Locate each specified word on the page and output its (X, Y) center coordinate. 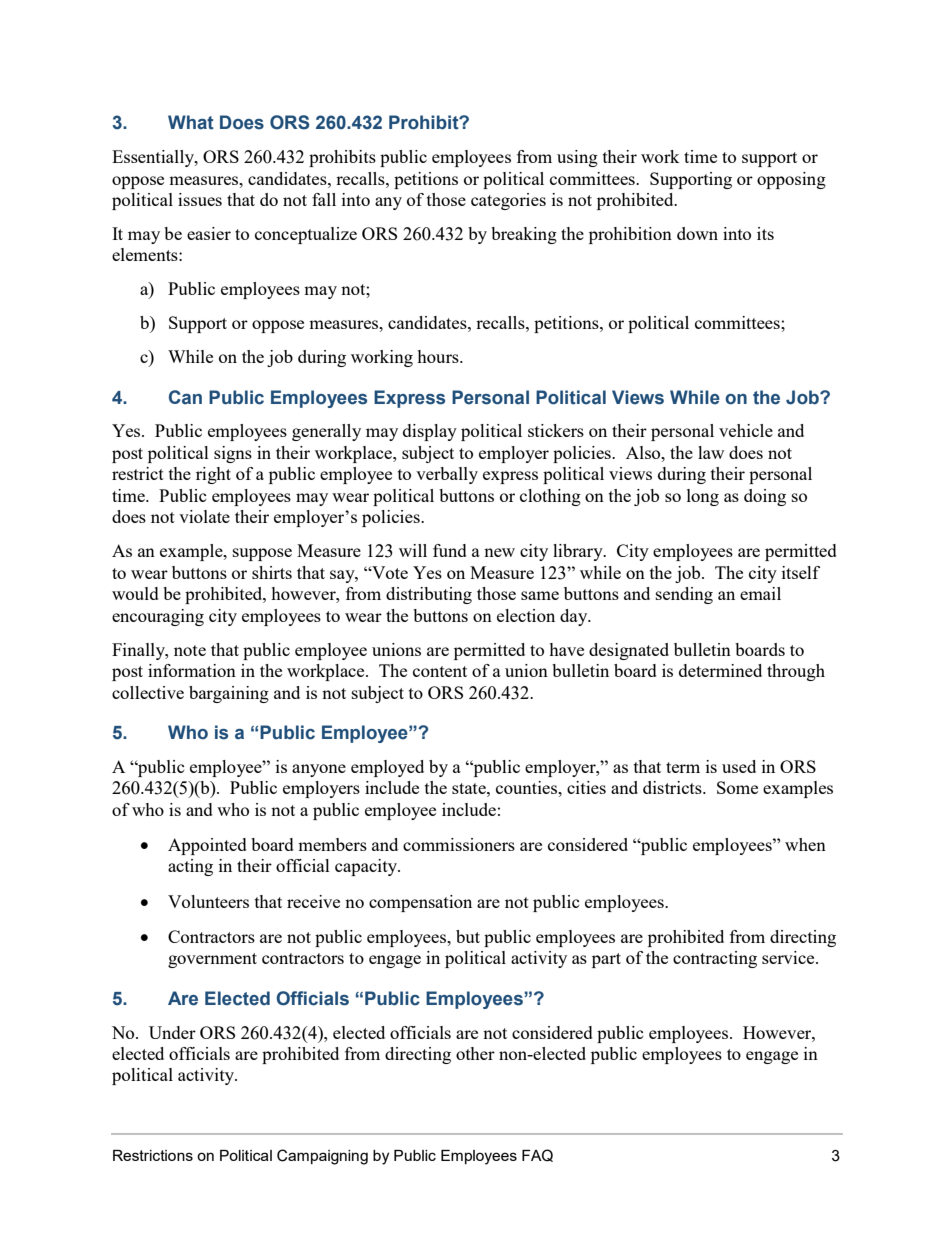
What (191, 122)
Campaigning (322, 1157)
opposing (791, 180)
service (789, 957)
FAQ (537, 1155)
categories (508, 201)
